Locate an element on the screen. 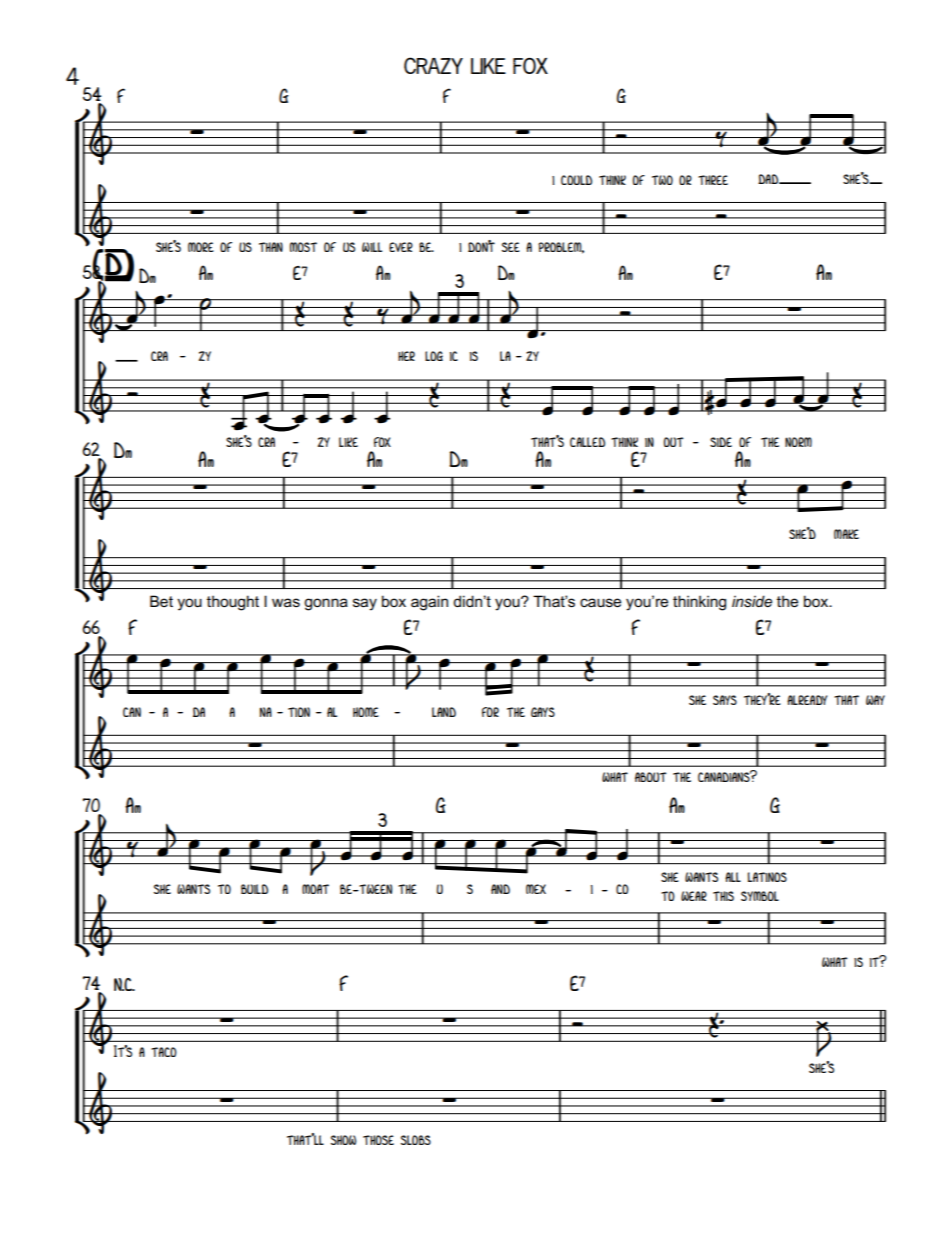 The width and height of the screenshot is (952, 1233). dad is located at coordinates (769, 179).
